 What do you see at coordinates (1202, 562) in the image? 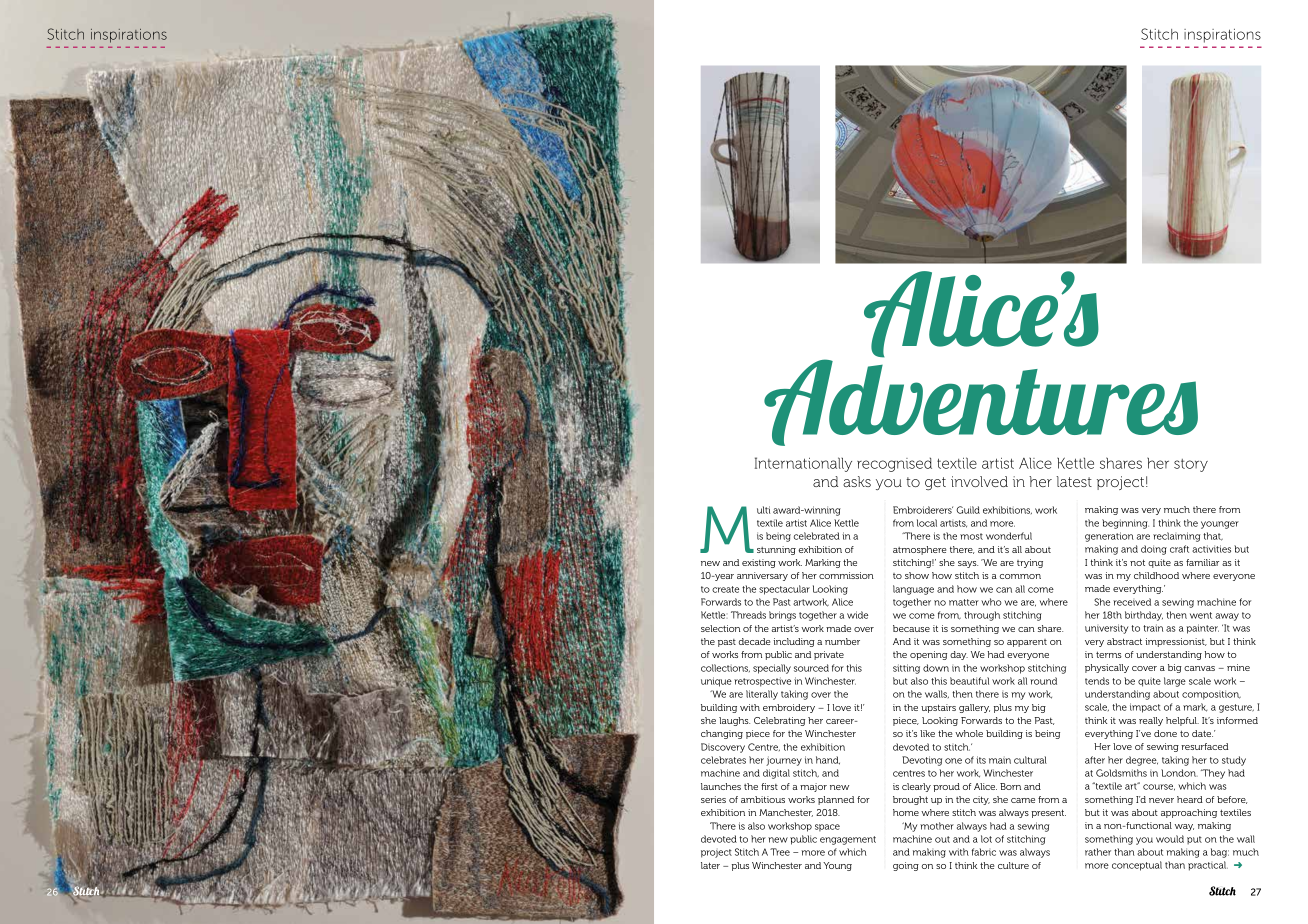
I see `familiar` at bounding box center [1202, 562].
